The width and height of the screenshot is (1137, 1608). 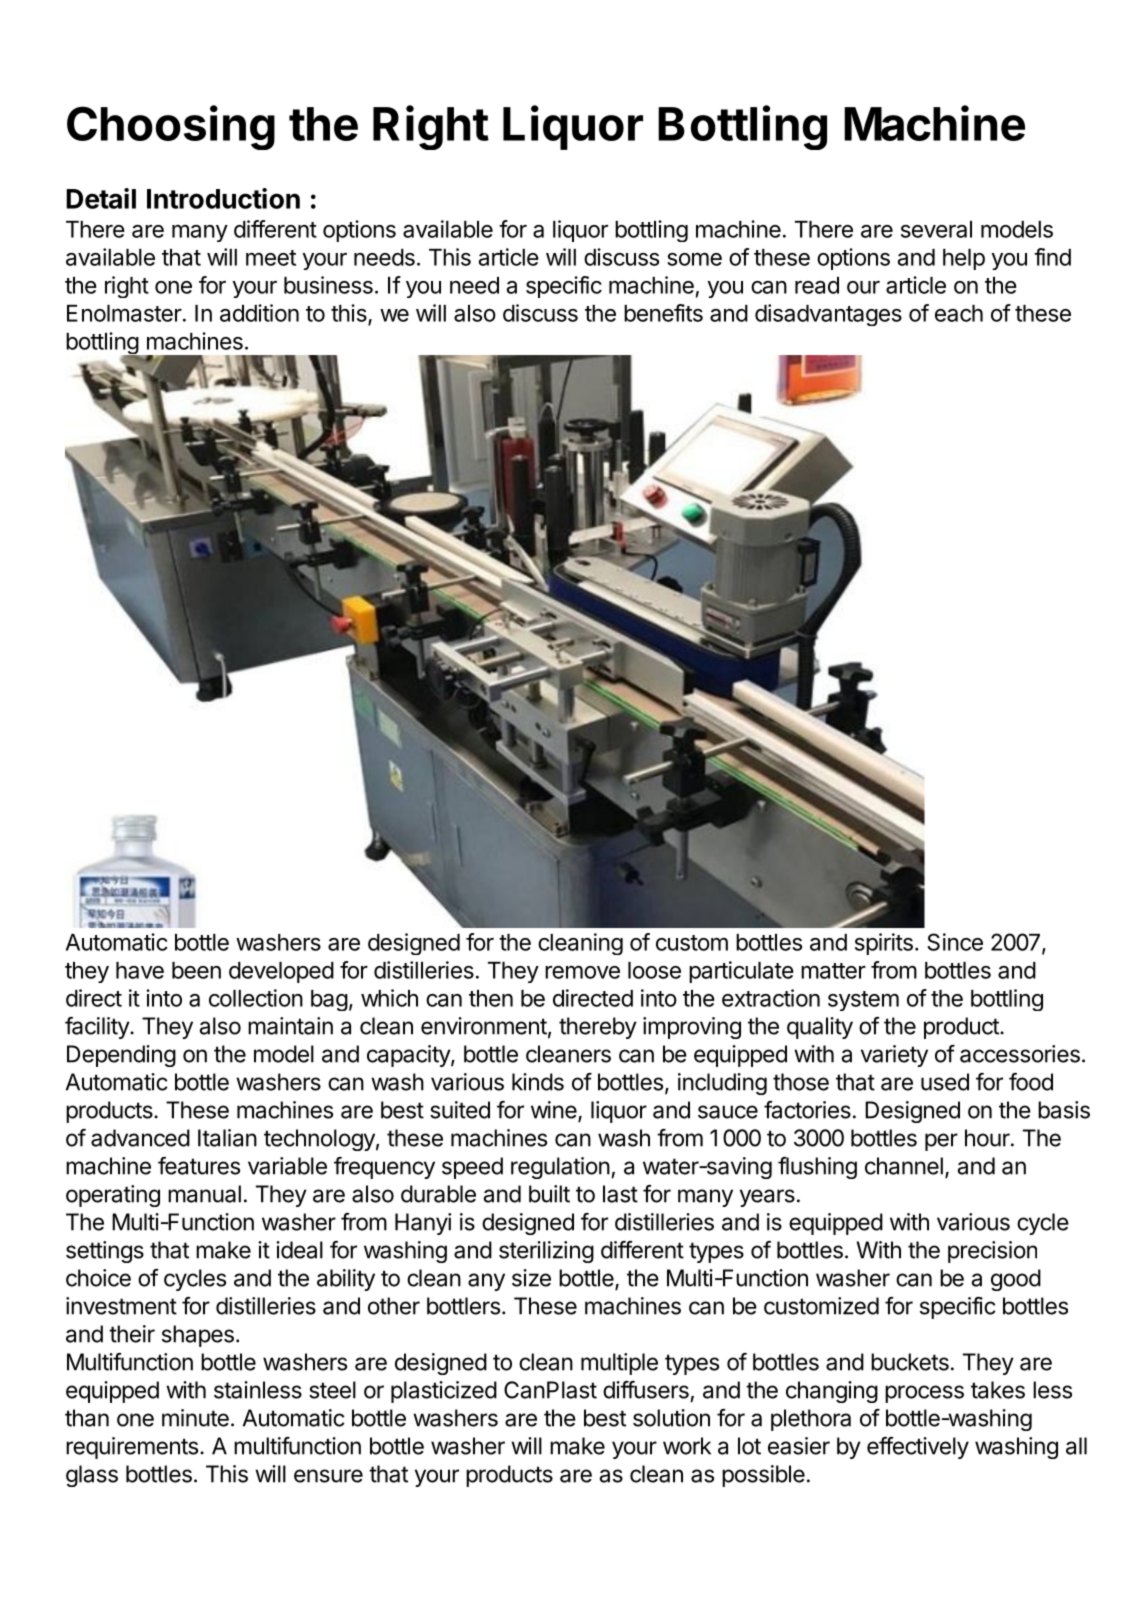 What do you see at coordinates (936, 229) in the screenshot?
I see `several` at bounding box center [936, 229].
